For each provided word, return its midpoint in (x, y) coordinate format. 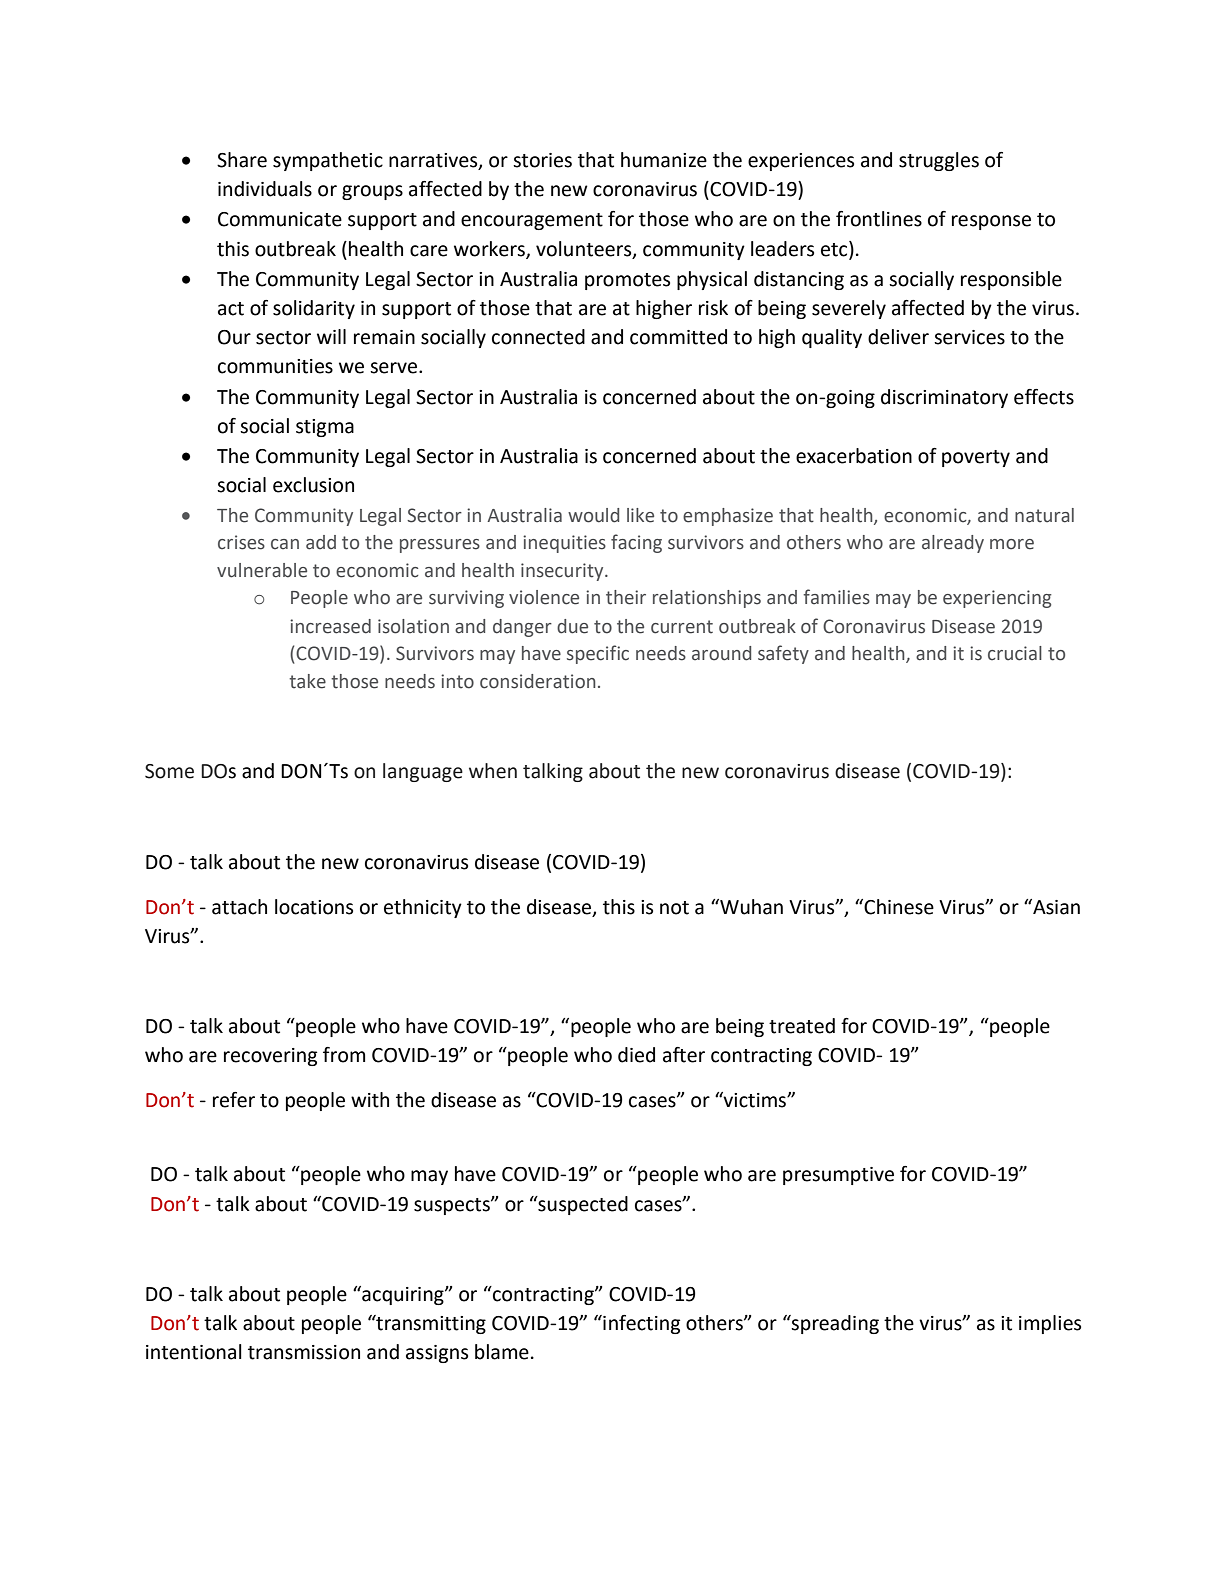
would (593, 515)
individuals (265, 189)
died (636, 1055)
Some (169, 771)
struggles (939, 161)
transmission (304, 1352)
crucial (1015, 653)
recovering (270, 1057)
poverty (976, 458)
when (493, 771)
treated (802, 1026)
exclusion (313, 485)
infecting (640, 1324)
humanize (664, 160)
